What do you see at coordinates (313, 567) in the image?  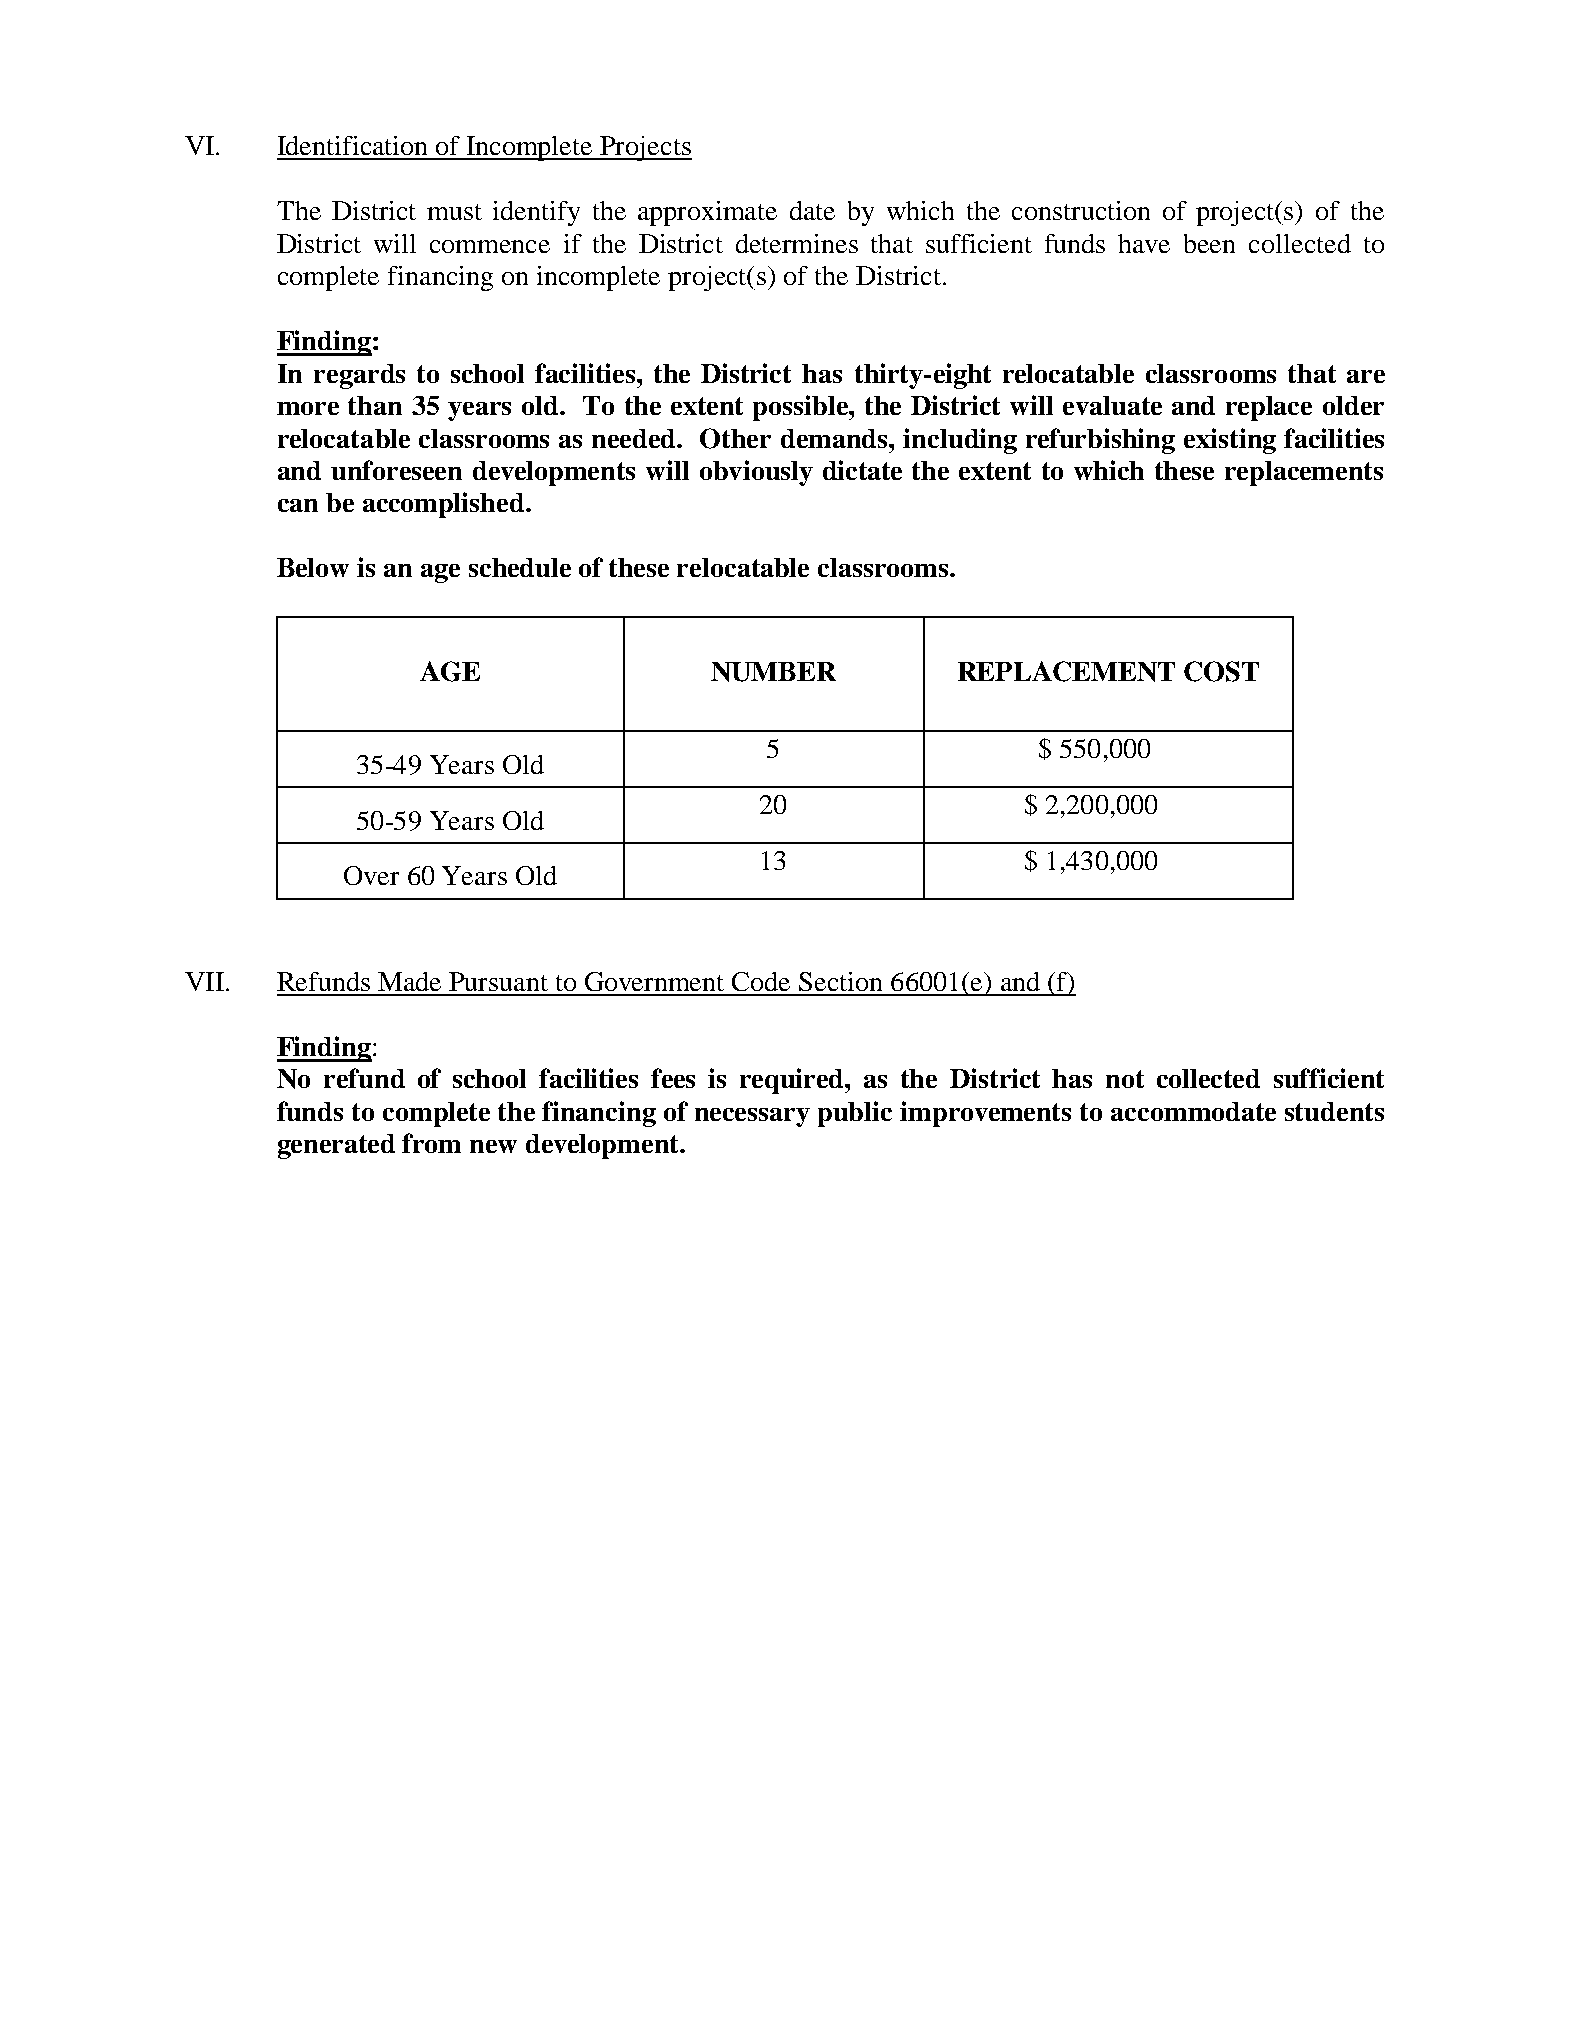 I see `Below` at bounding box center [313, 567].
